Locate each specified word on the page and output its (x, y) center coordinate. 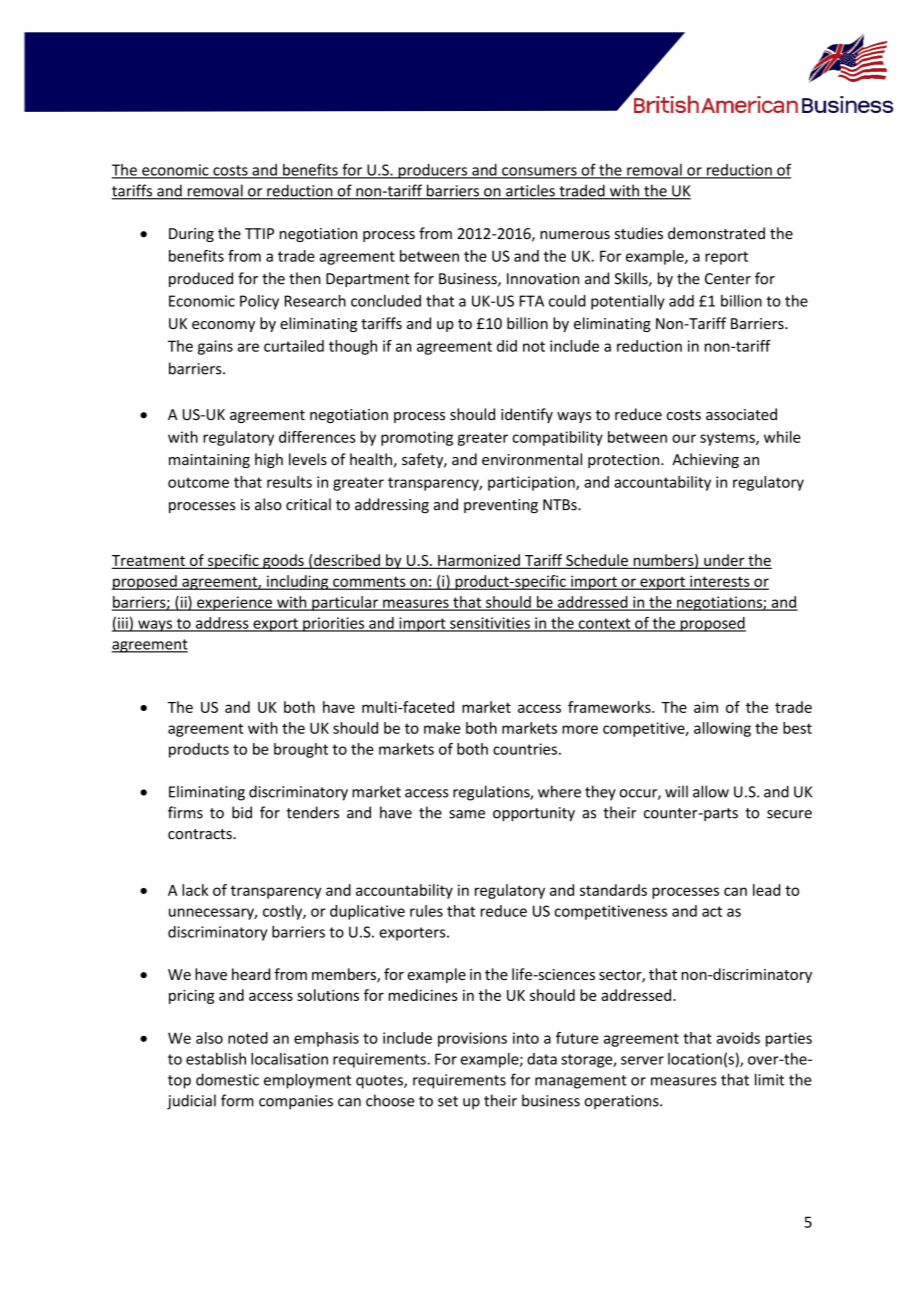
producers (433, 171)
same (467, 814)
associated (741, 414)
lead (766, 890)
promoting (417, 438)
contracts (201, 834)
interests (720, 582)
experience (234, 603)
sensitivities (490, 624)
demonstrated (716, 233)
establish (216, 1059)
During (191, 235)
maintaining (209, 461)
